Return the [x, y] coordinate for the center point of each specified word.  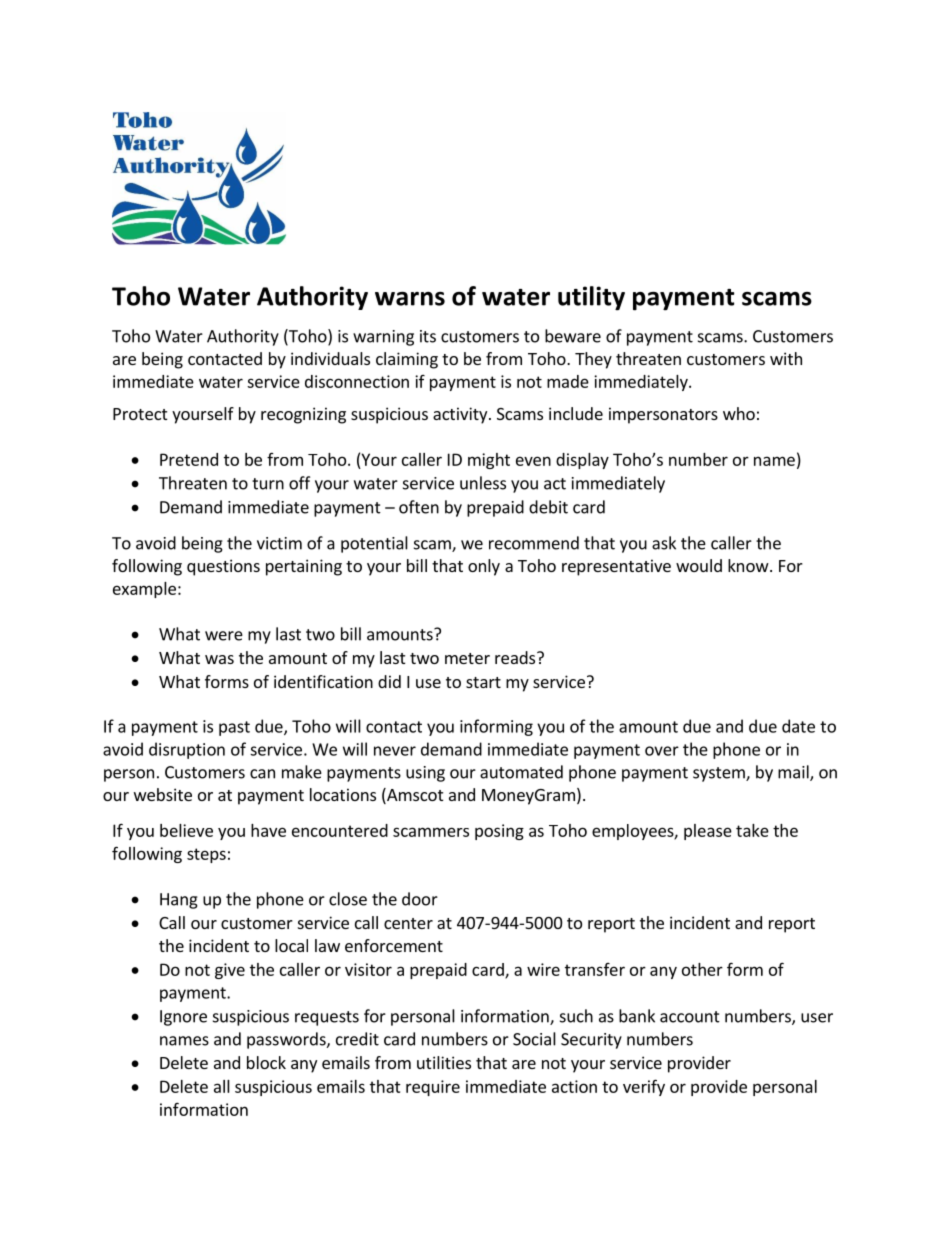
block [266, 1062]
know [749, 565]
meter [467, 658]
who [739, 413]
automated [521, 772]
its [428, 336]
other [702, 969]
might [489, 461]
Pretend [189, 459]
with [786, 358]
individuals [330, 358]
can [262, 774]
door [420, 899]
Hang [179, 901]
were [224, 636]
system [720, 774]
